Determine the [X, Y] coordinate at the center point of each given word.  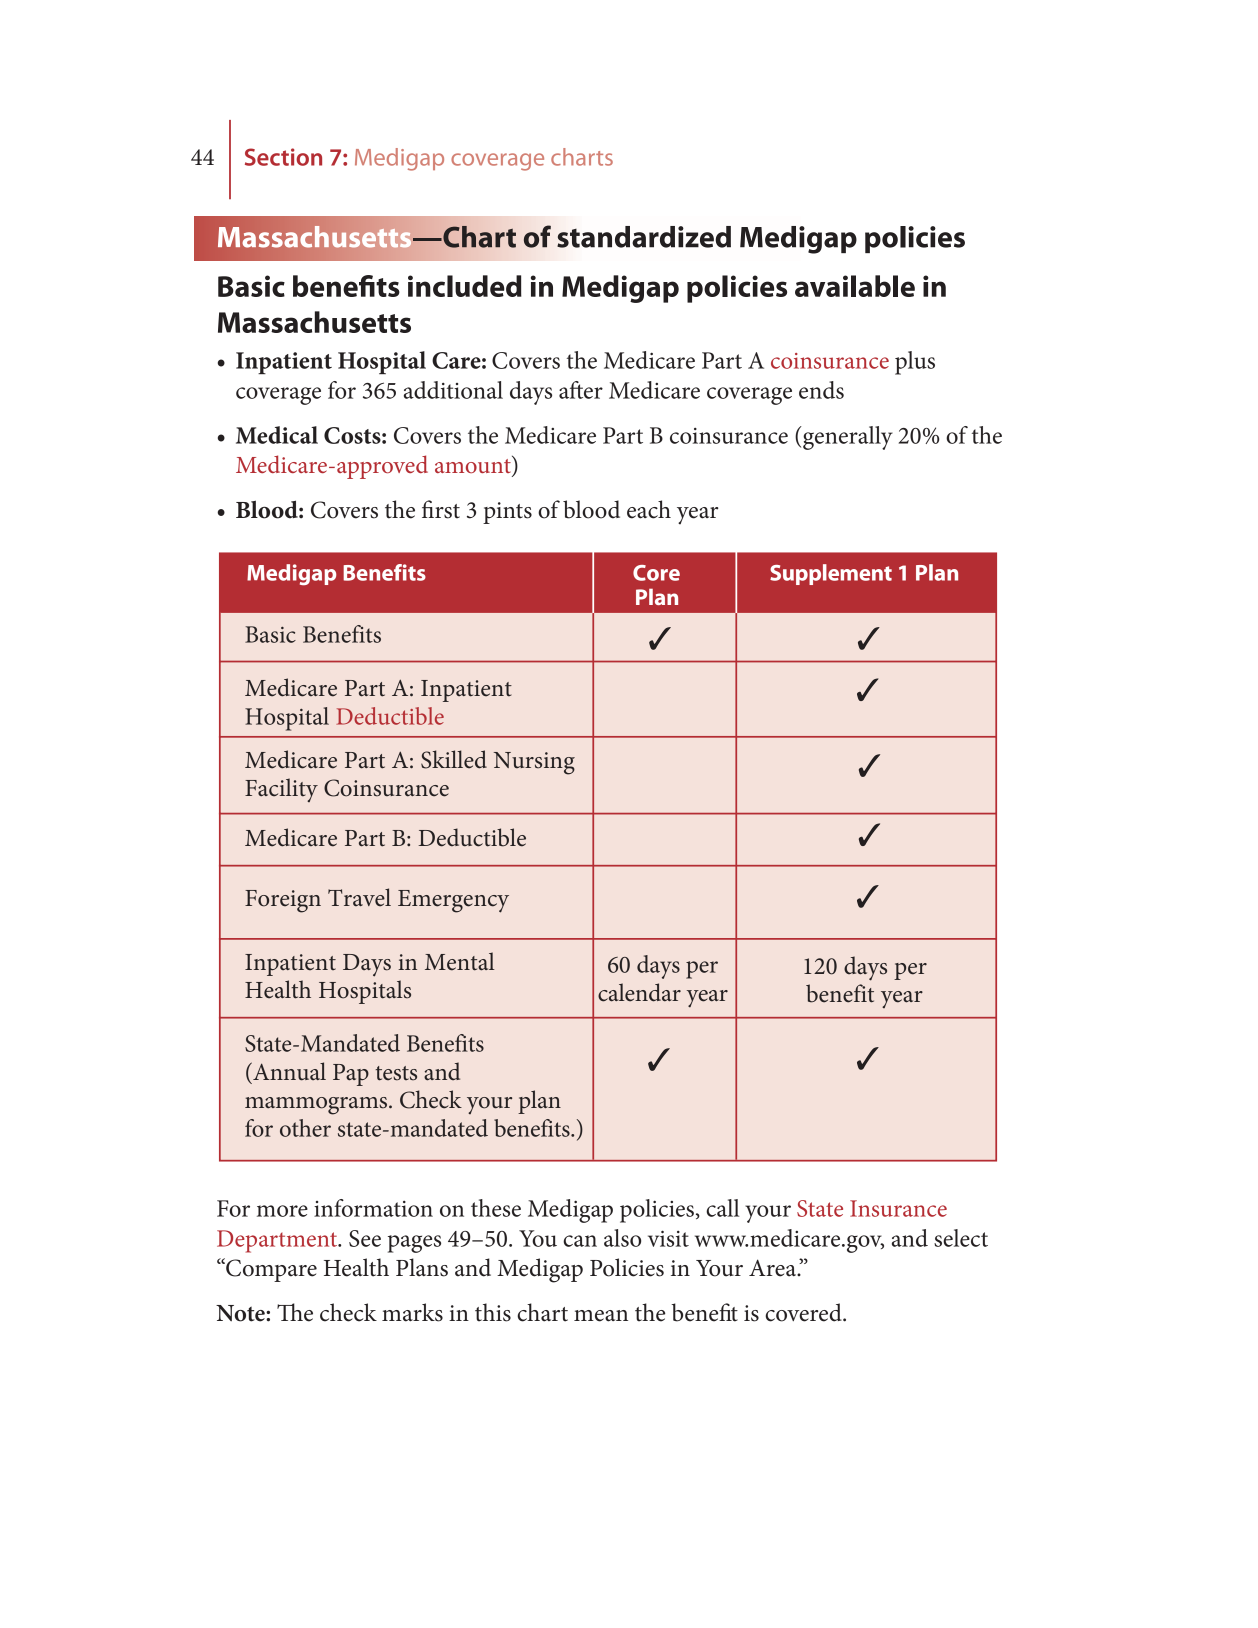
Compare [270, 1270]
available [855, 286]
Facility [281, 790]
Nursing [534, 763]
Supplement [831, 574]
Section [283, 157]
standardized [644, 237]
